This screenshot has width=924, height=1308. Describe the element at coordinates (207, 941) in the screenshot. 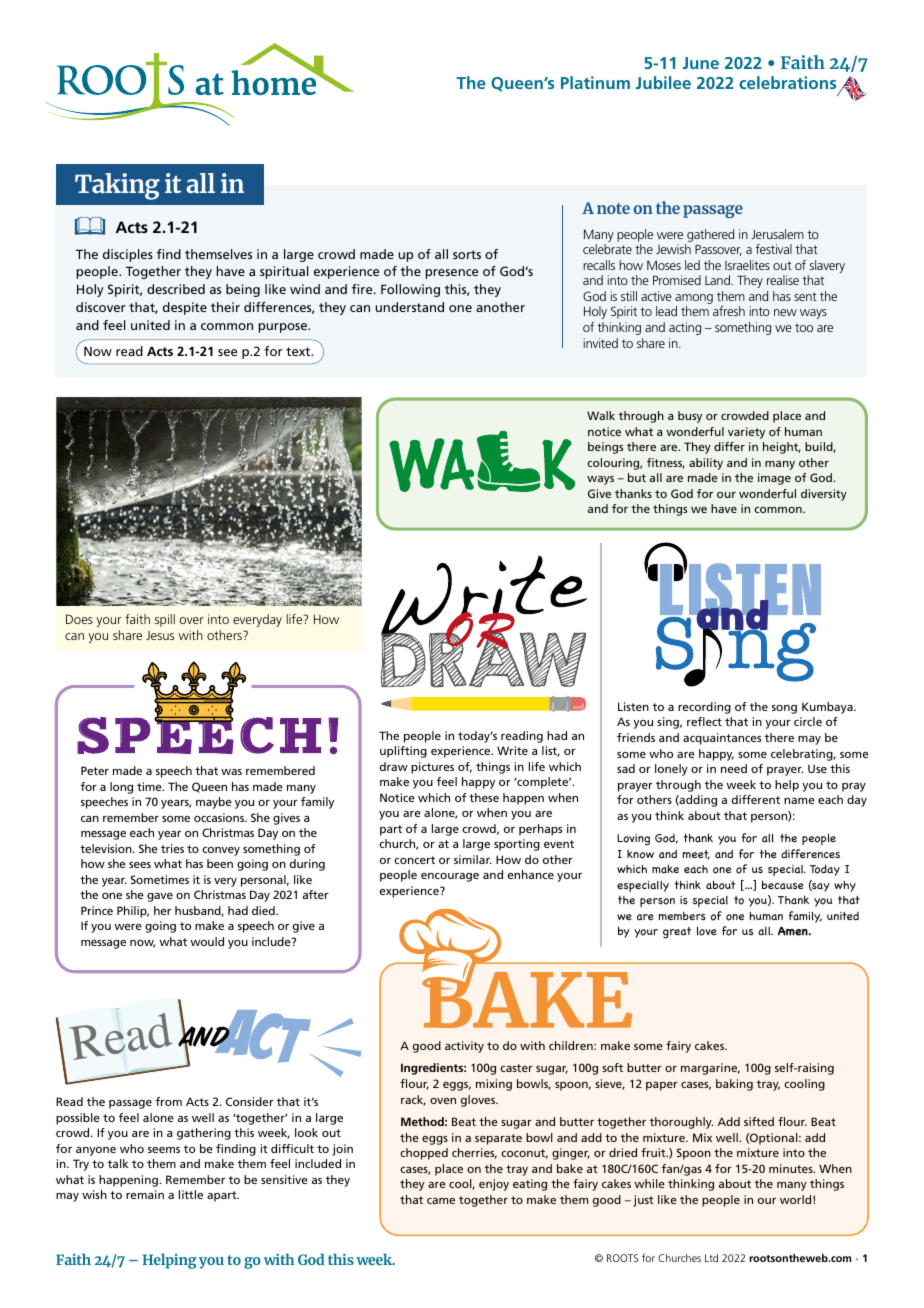

I see `would` at that location.
